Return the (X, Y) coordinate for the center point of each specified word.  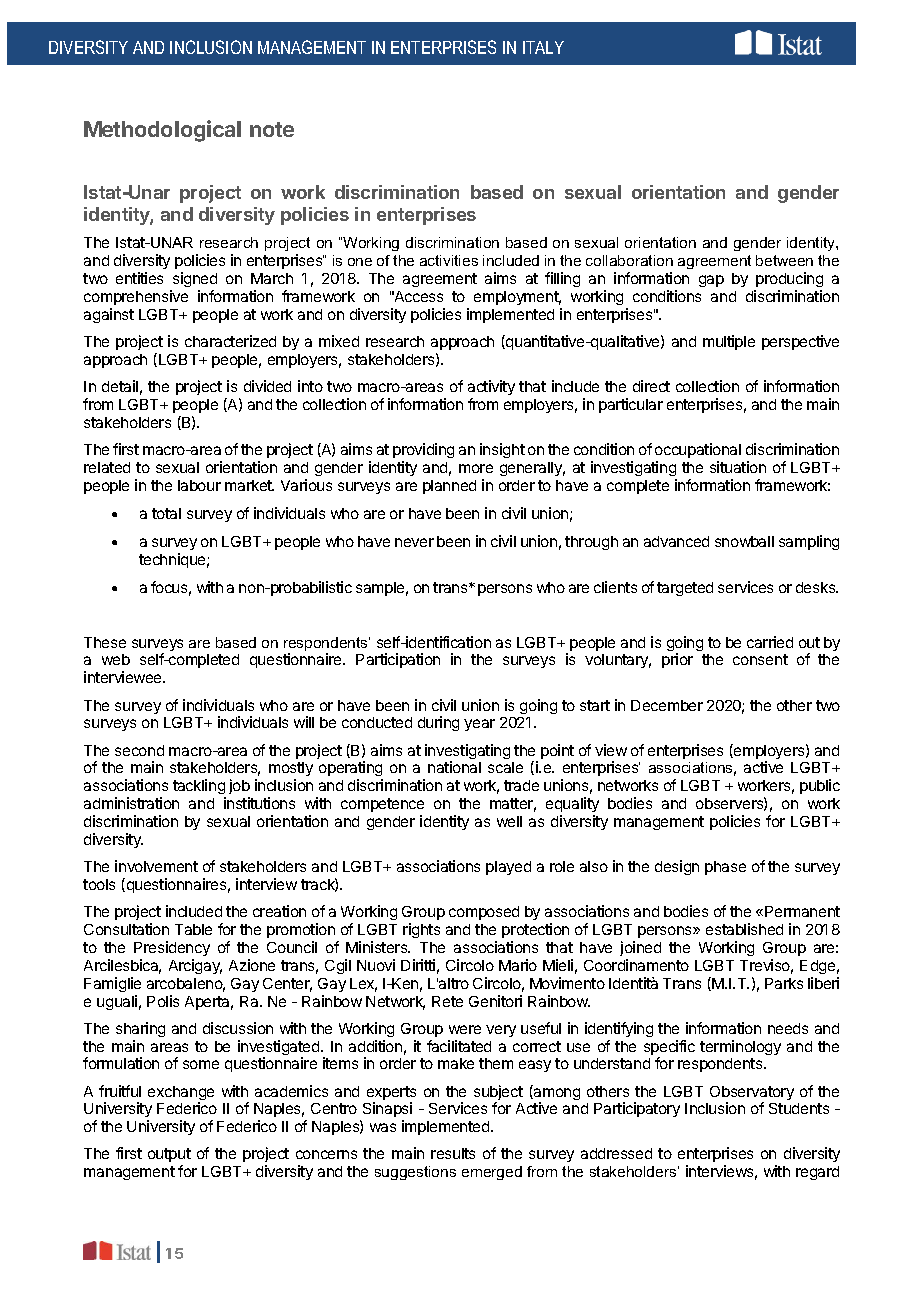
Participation (398, 660)
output (169, 1157)
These (105, 642)
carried (770, 642)
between (784, 260)
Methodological (162, 131)
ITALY (543, 47)
